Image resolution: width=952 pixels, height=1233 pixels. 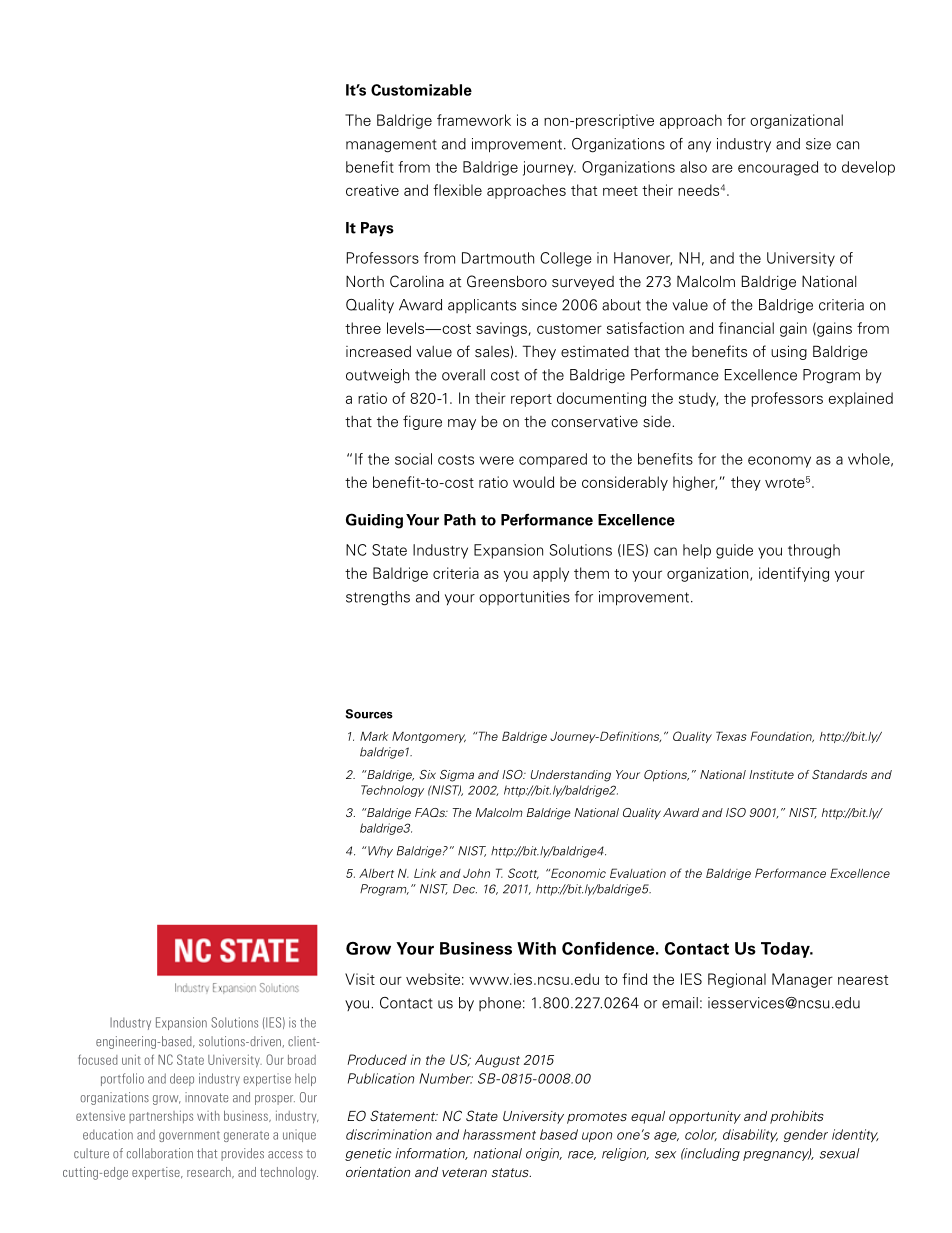 I want to click on management, so click(x=391, y=146).
